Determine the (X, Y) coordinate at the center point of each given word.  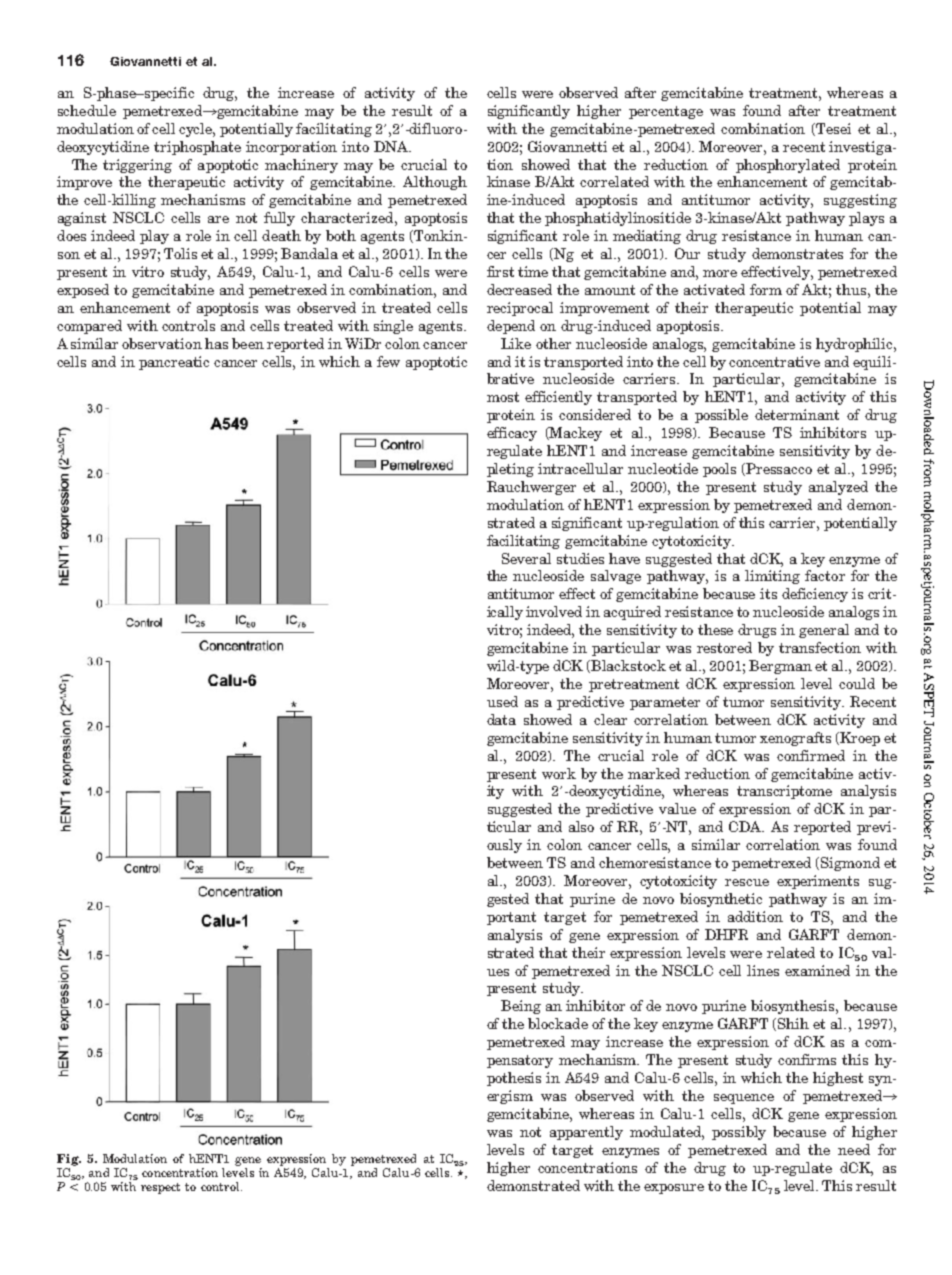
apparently (586, 1133)
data (501, 719)
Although (435, 183)
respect (160, 1188)
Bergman (780, 667)
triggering (137, 166)
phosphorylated (788, 166)
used (502, 701)
